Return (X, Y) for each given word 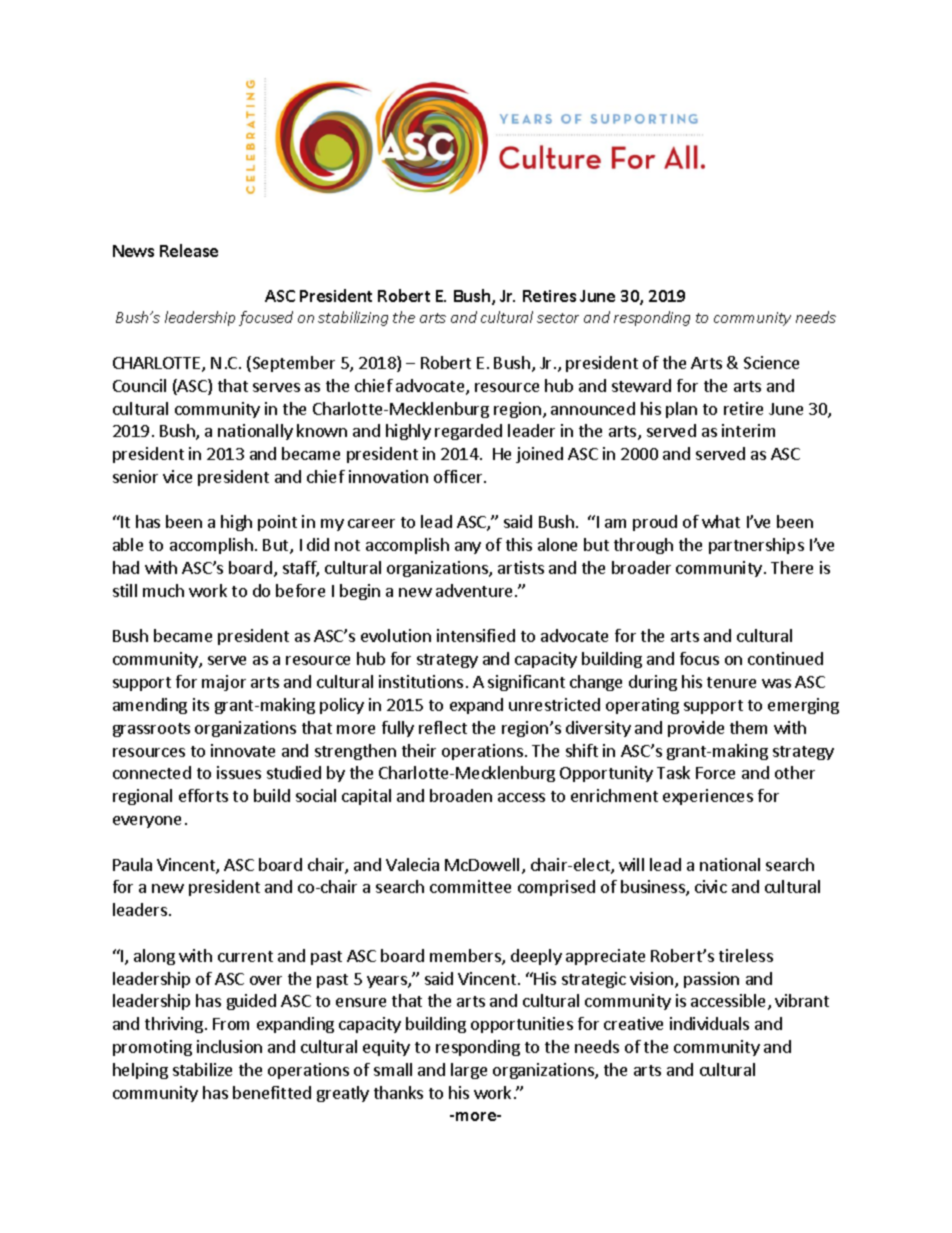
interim (748, 430)
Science (771, 362)
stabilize (202, 1069)
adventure (474, 590)
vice (177, 476)
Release (189, 250)
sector (558, 318)
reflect (443, 727)
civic (711, 886)
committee (470, 886)
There (792, 567)
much (163, 590)
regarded (468, 432)
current (245, 956)
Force (715, 773)
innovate (243, 750)
